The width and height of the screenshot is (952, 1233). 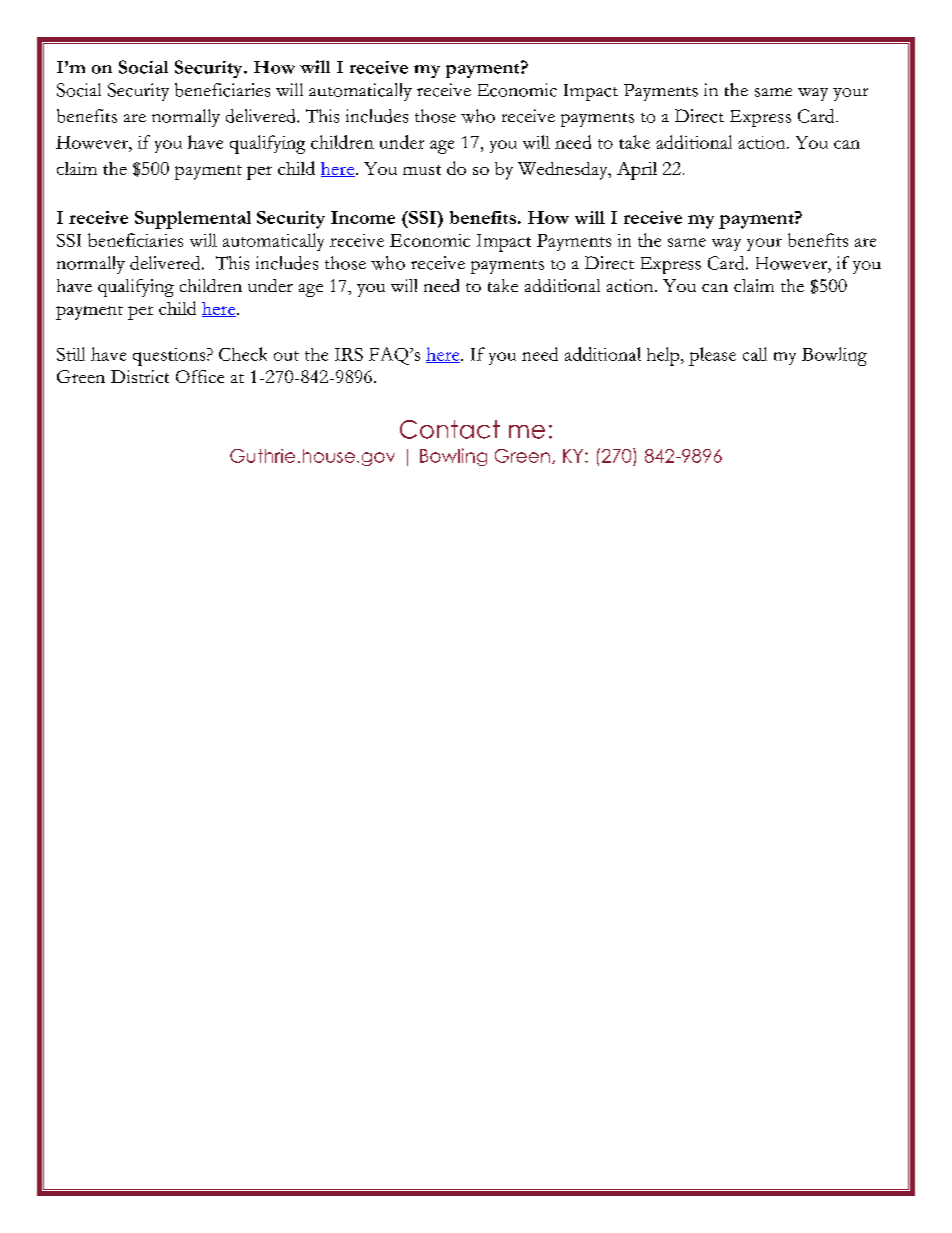 What do you see at coordinates (193, 220) in the screenshot?
I see `Supplemental` at bounding box center [193, 220].
